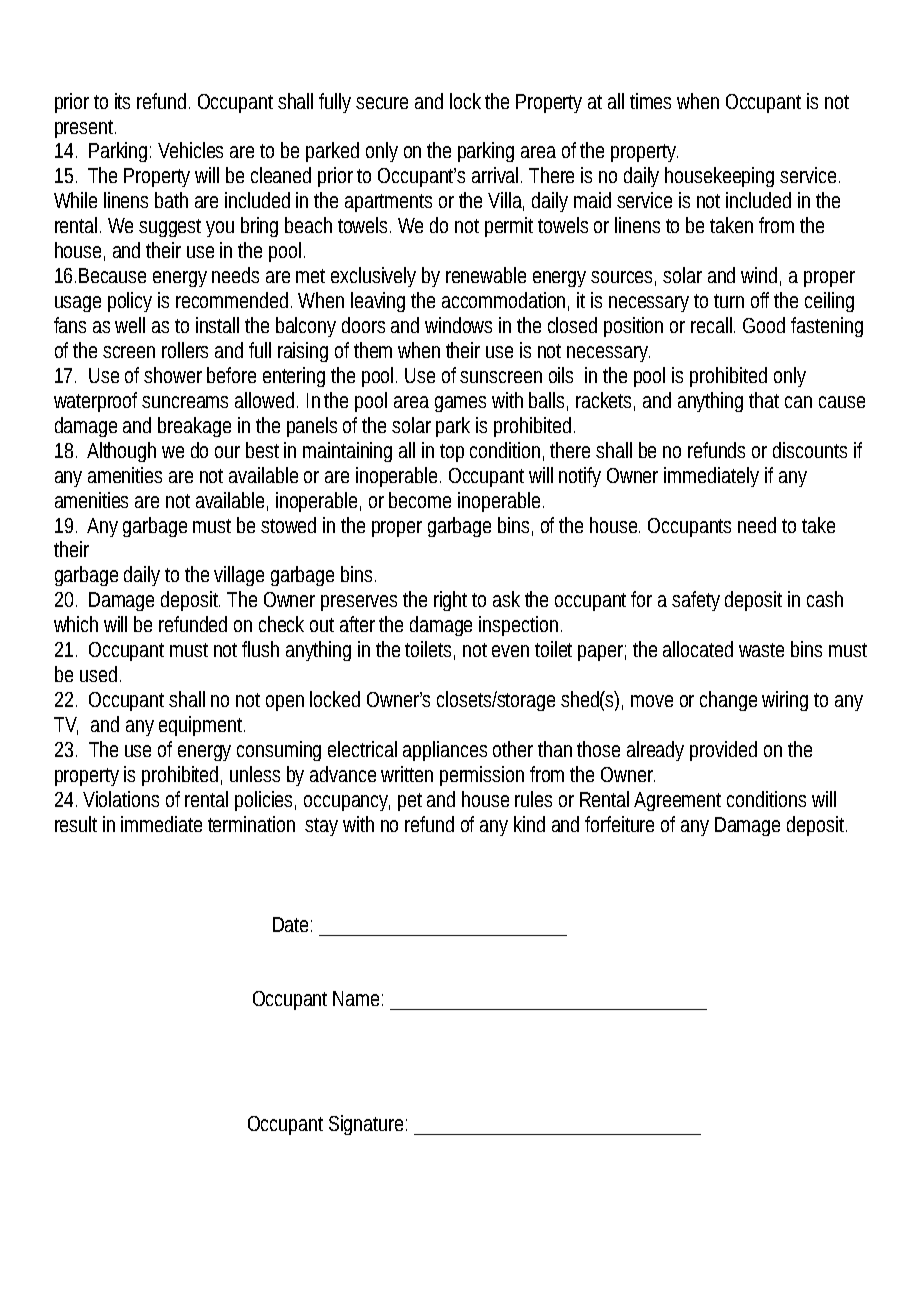  Describe the element at coordinates (366, 1125) in the page. I see `Signature` at that location.
